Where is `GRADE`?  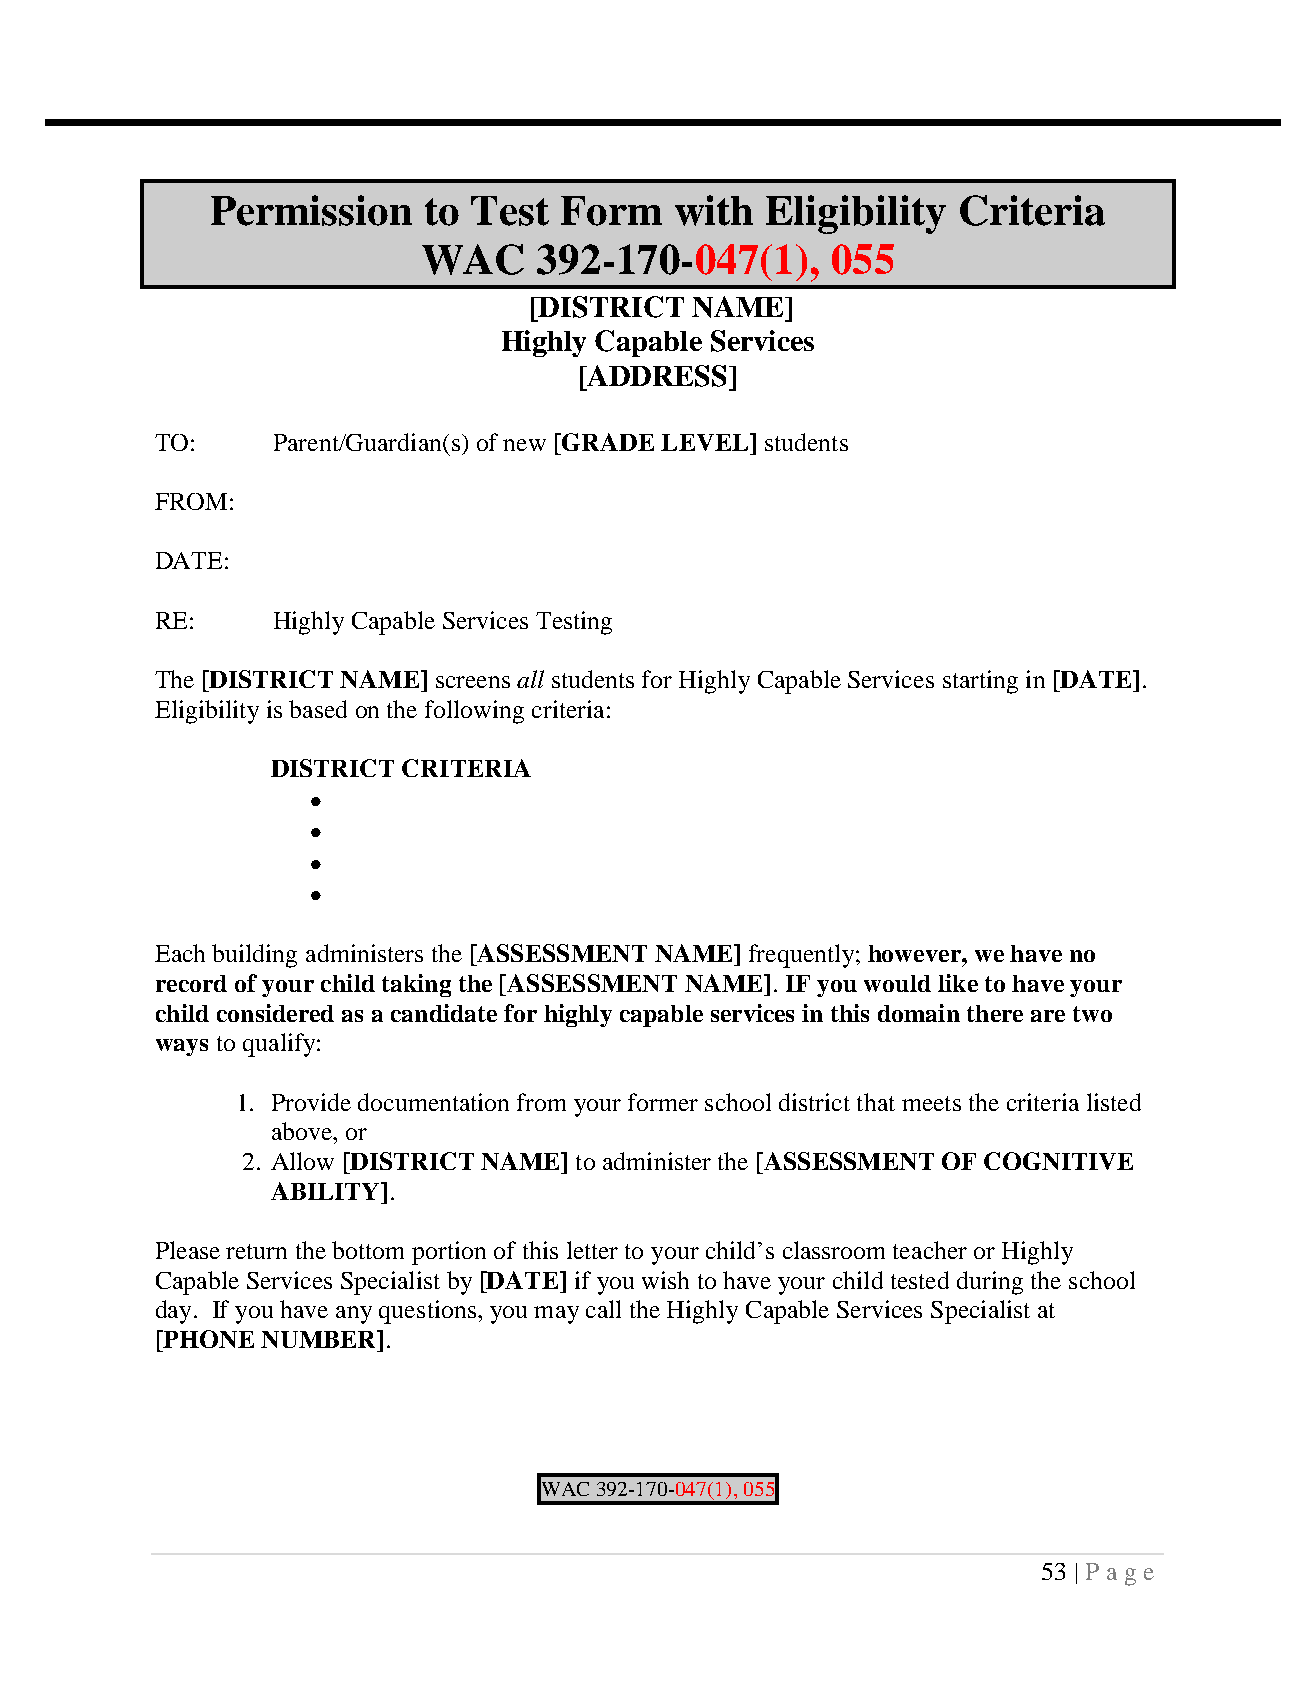
GRADE is located at coordinates (607, 442).
